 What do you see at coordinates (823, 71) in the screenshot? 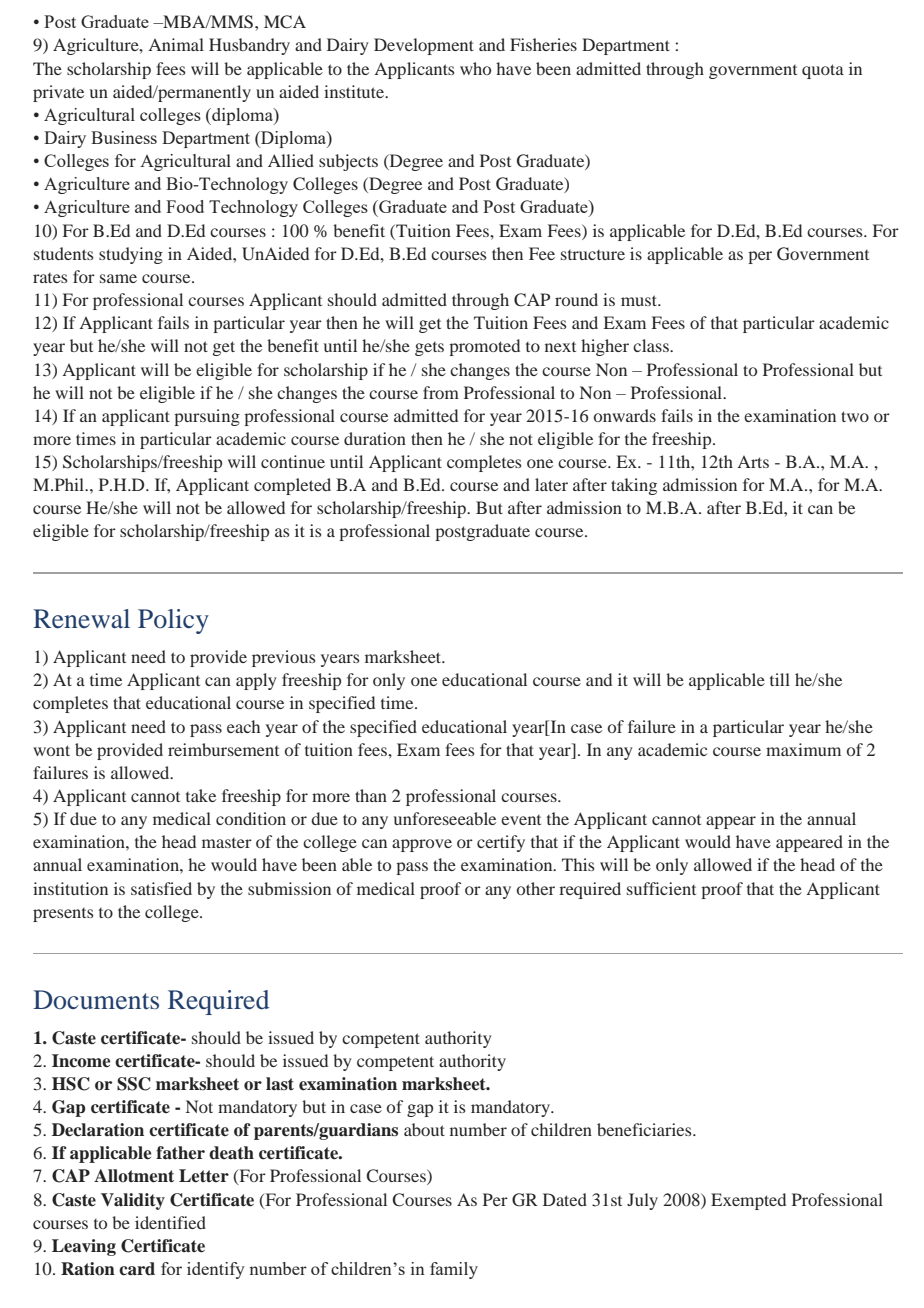
I see `quota` at bounding box center [823, 71].
